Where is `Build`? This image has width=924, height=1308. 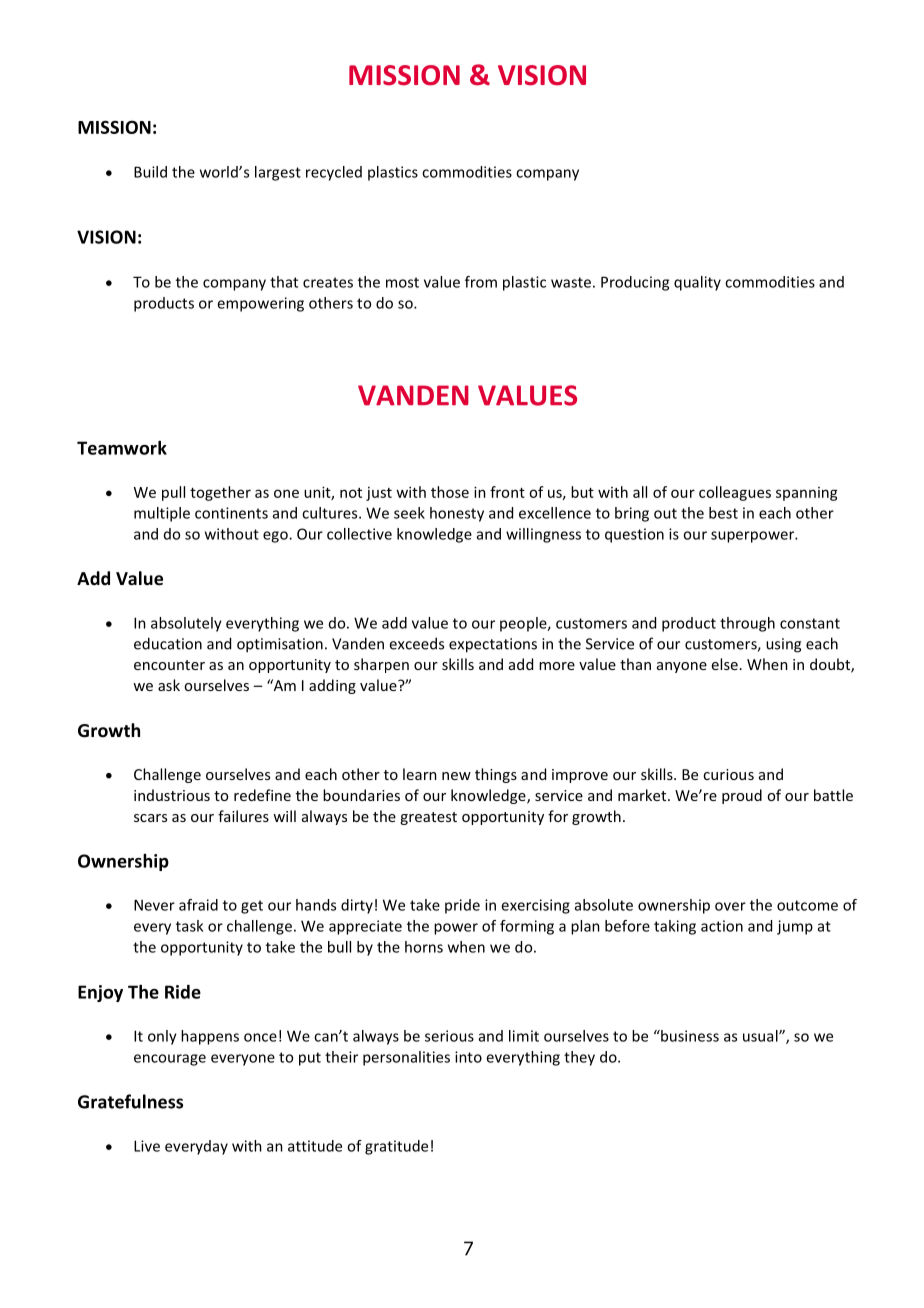
Build is located at coordinates (150, 172).
